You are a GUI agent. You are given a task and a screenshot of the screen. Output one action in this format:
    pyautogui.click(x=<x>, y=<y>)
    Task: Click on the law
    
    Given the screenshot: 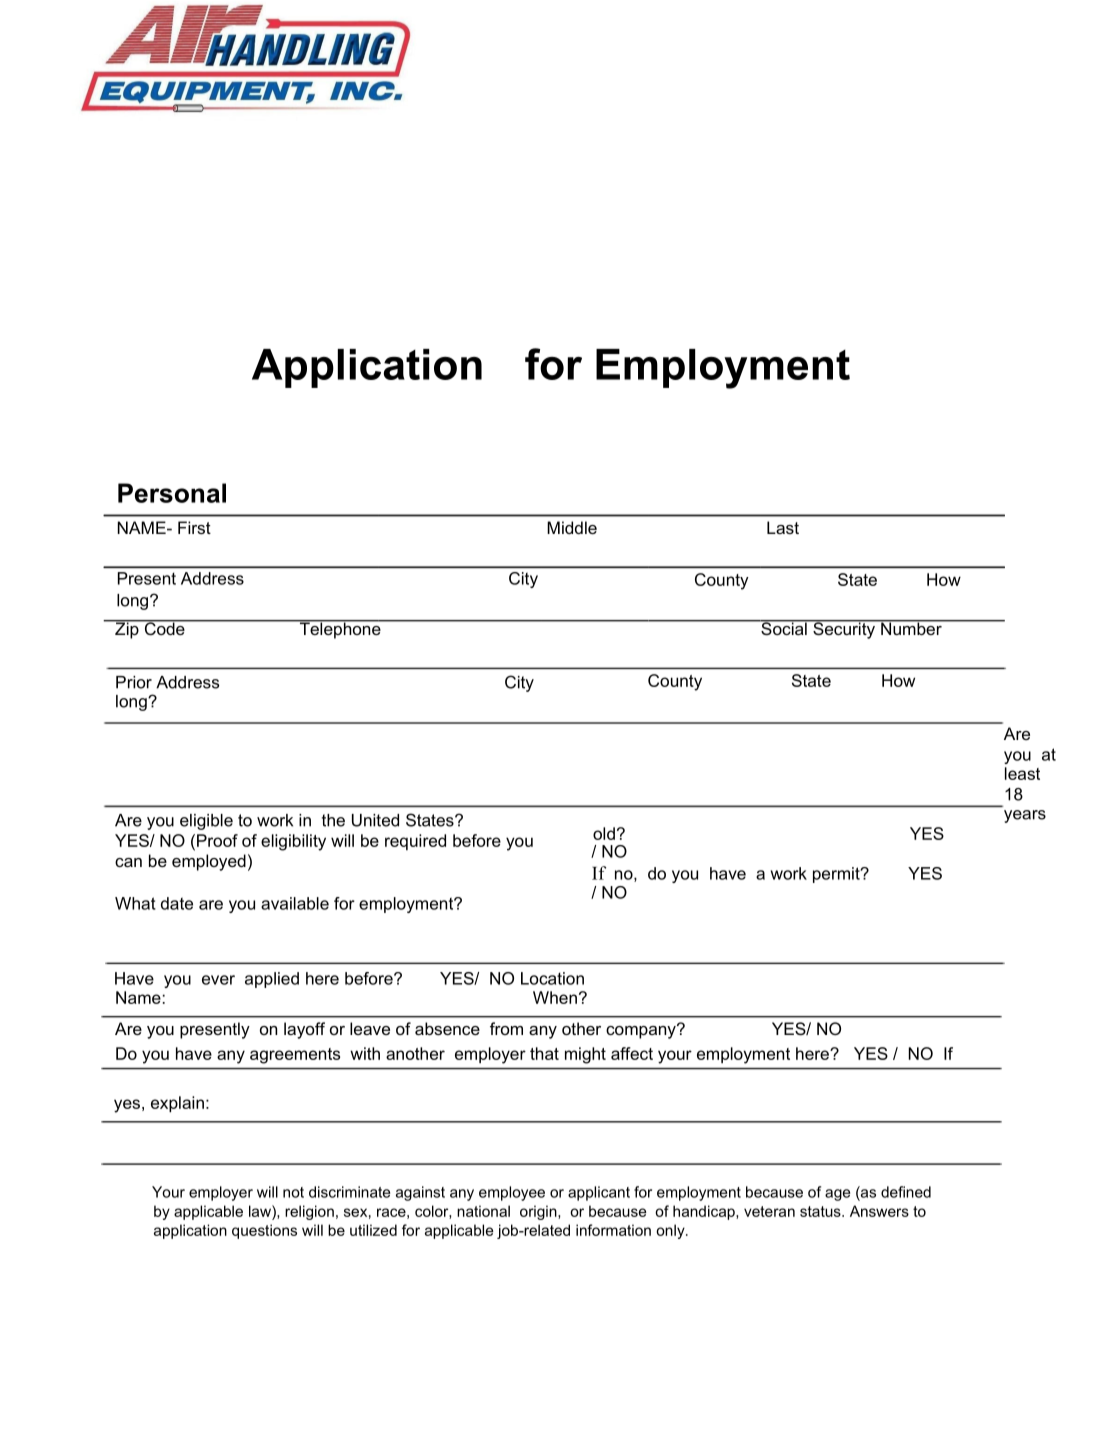 What is the action you would take?
    pyautogui.click(x=261, y=1211)
